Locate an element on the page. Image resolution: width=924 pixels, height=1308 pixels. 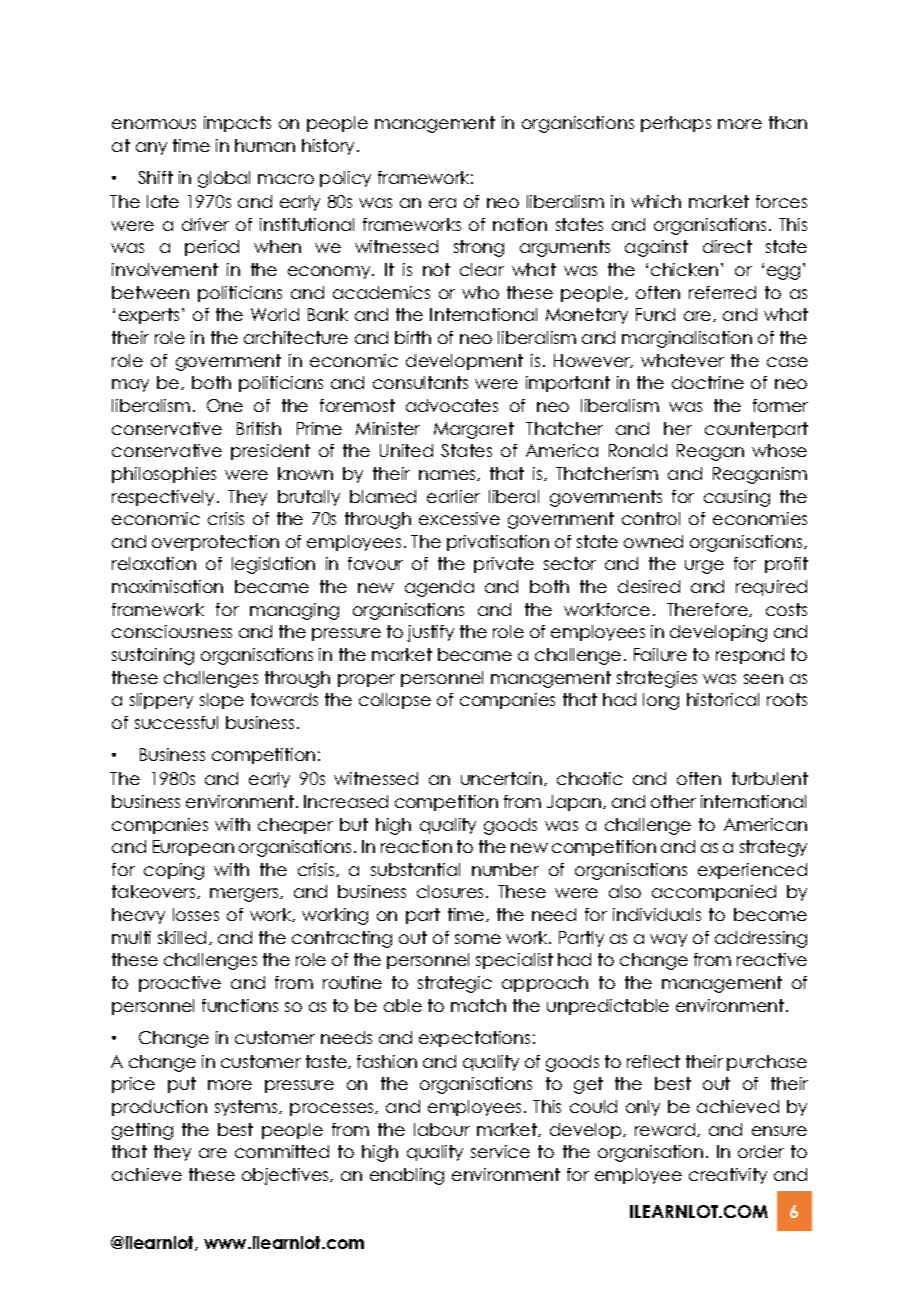
experts is located at coordinates (149, 316).
